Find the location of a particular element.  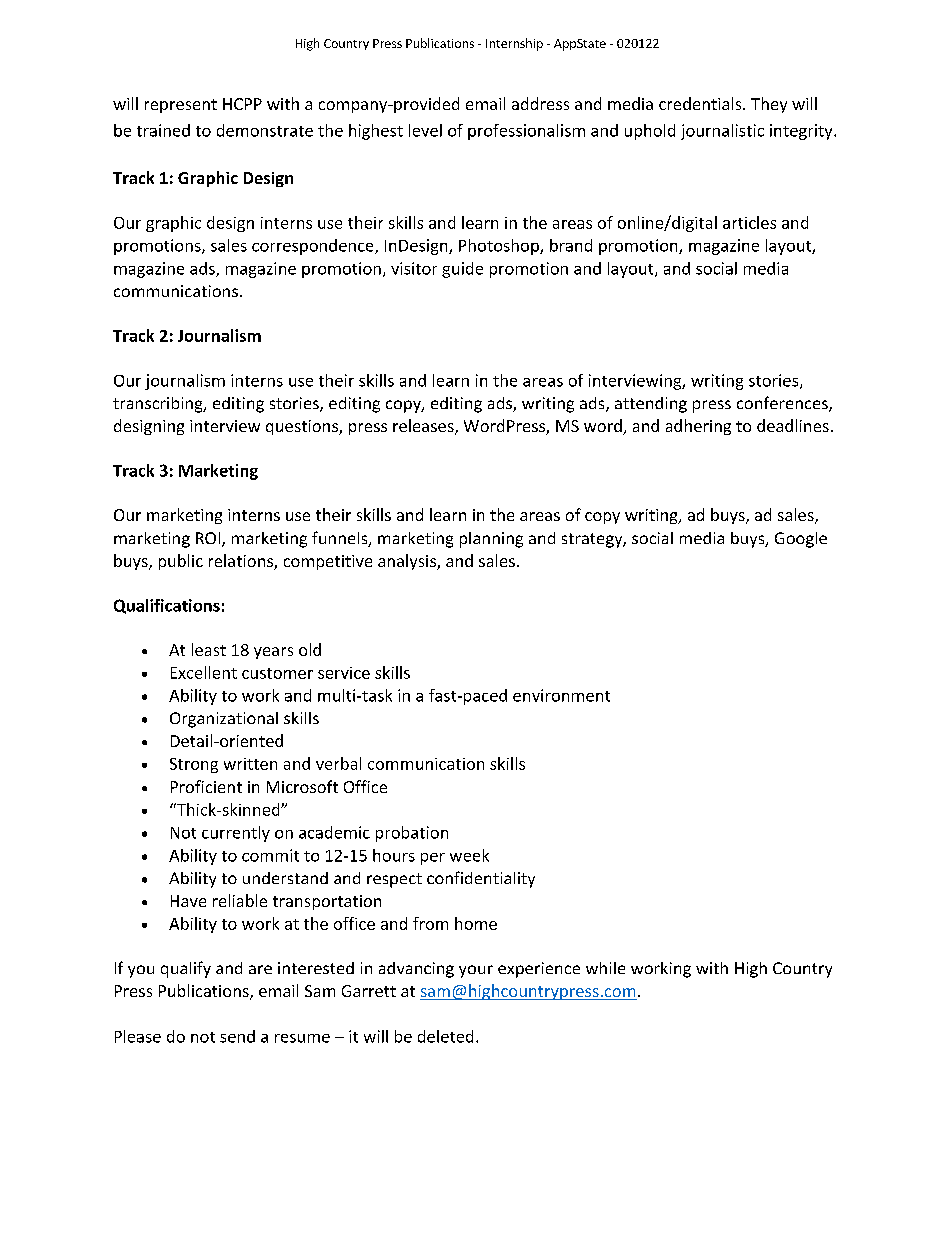

journalistic is located at coordinates (722, 132).
